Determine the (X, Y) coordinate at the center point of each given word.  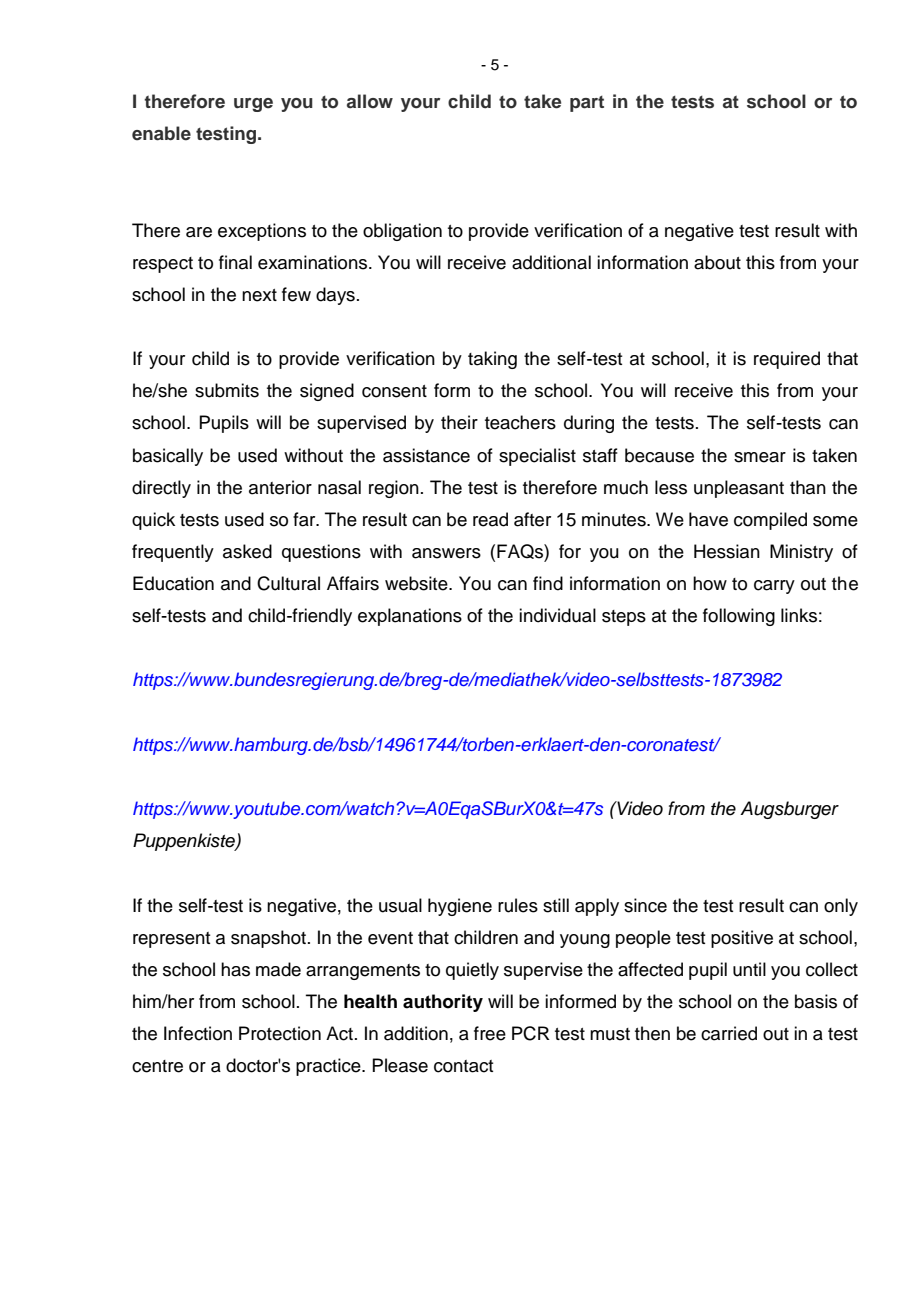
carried (729, 1033)
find (548, 583)
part (587, 104)
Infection (198, 1033)
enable (161, 133)
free (490, 1033)
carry (774, 587)
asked (247, 551)
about (717, 262)
